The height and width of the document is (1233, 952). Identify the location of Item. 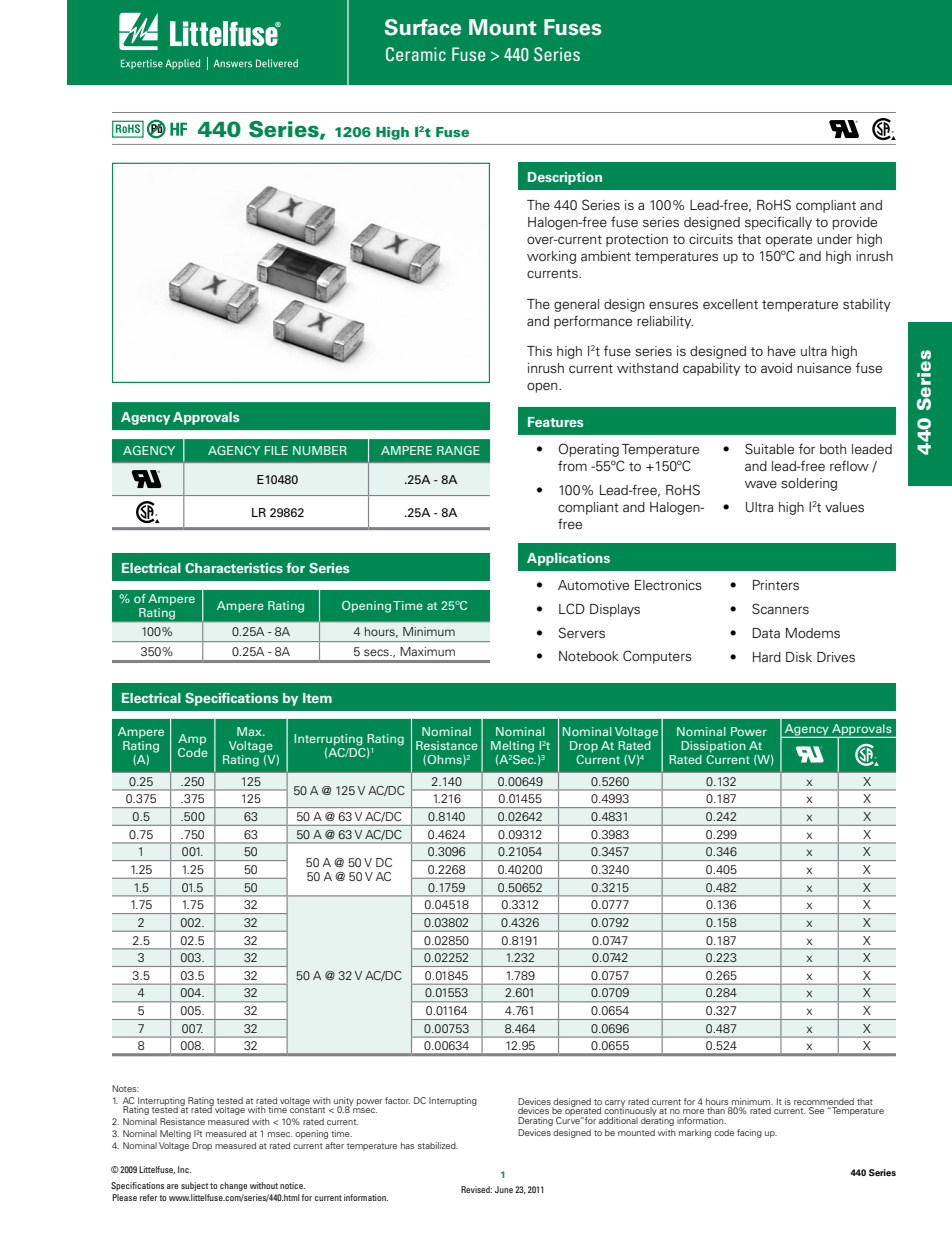
(317, 698).
